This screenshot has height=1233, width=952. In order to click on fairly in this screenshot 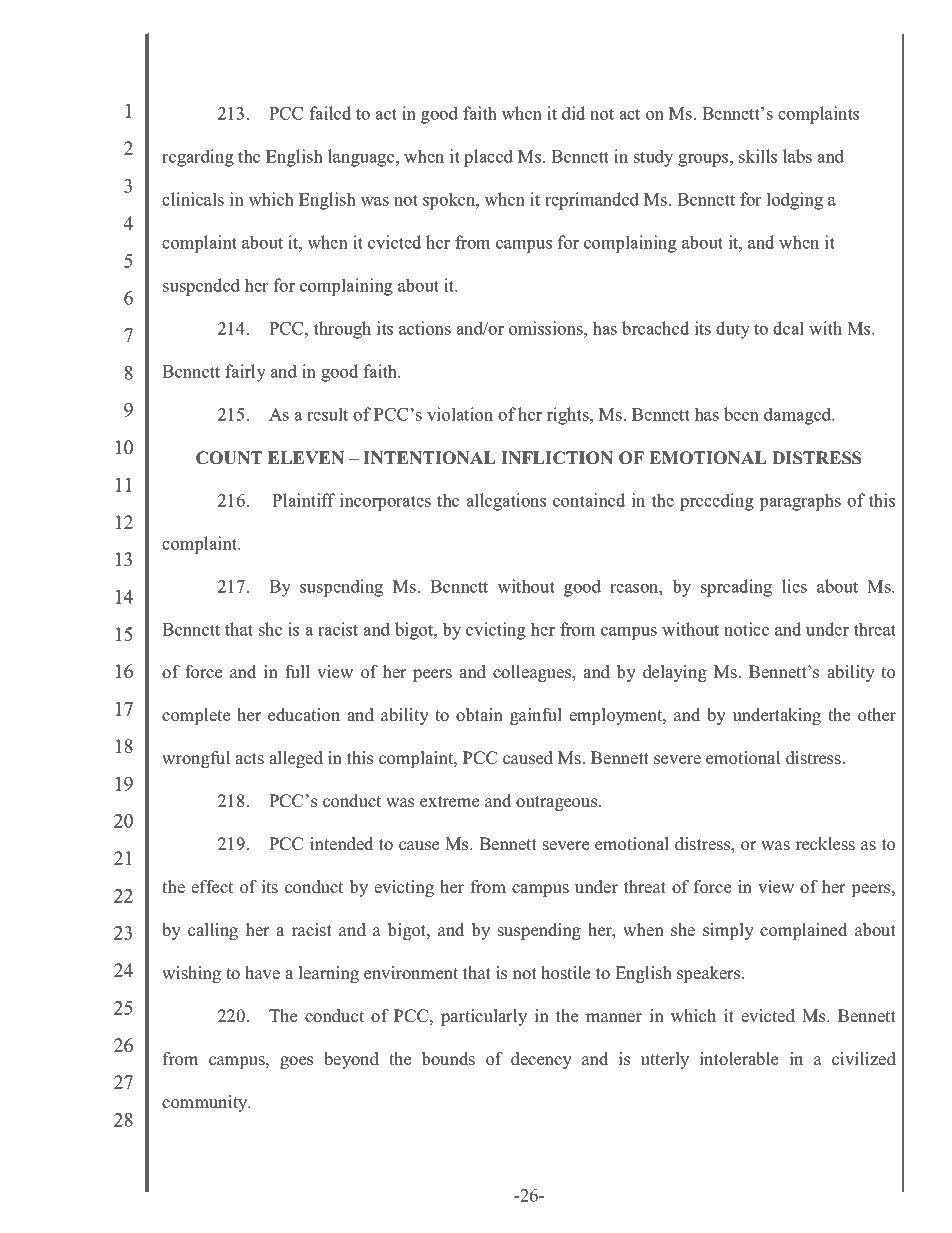, I will do `click(245, 373)`.
